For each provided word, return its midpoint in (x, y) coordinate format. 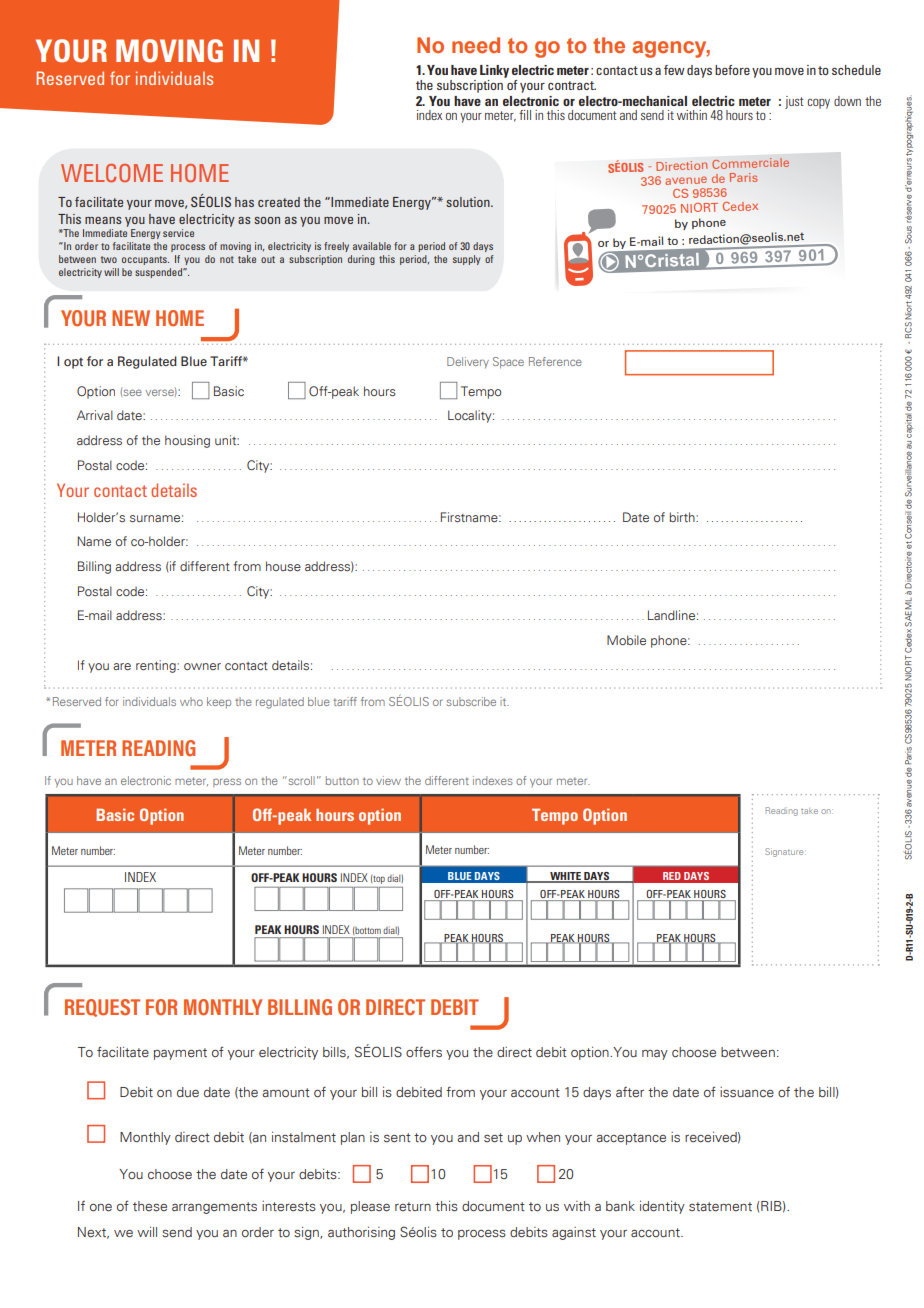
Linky (494, 71)
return (413, 1206)
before (732, 70)
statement (720, 1207)
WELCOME (112, 173)
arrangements (214, 1208)
